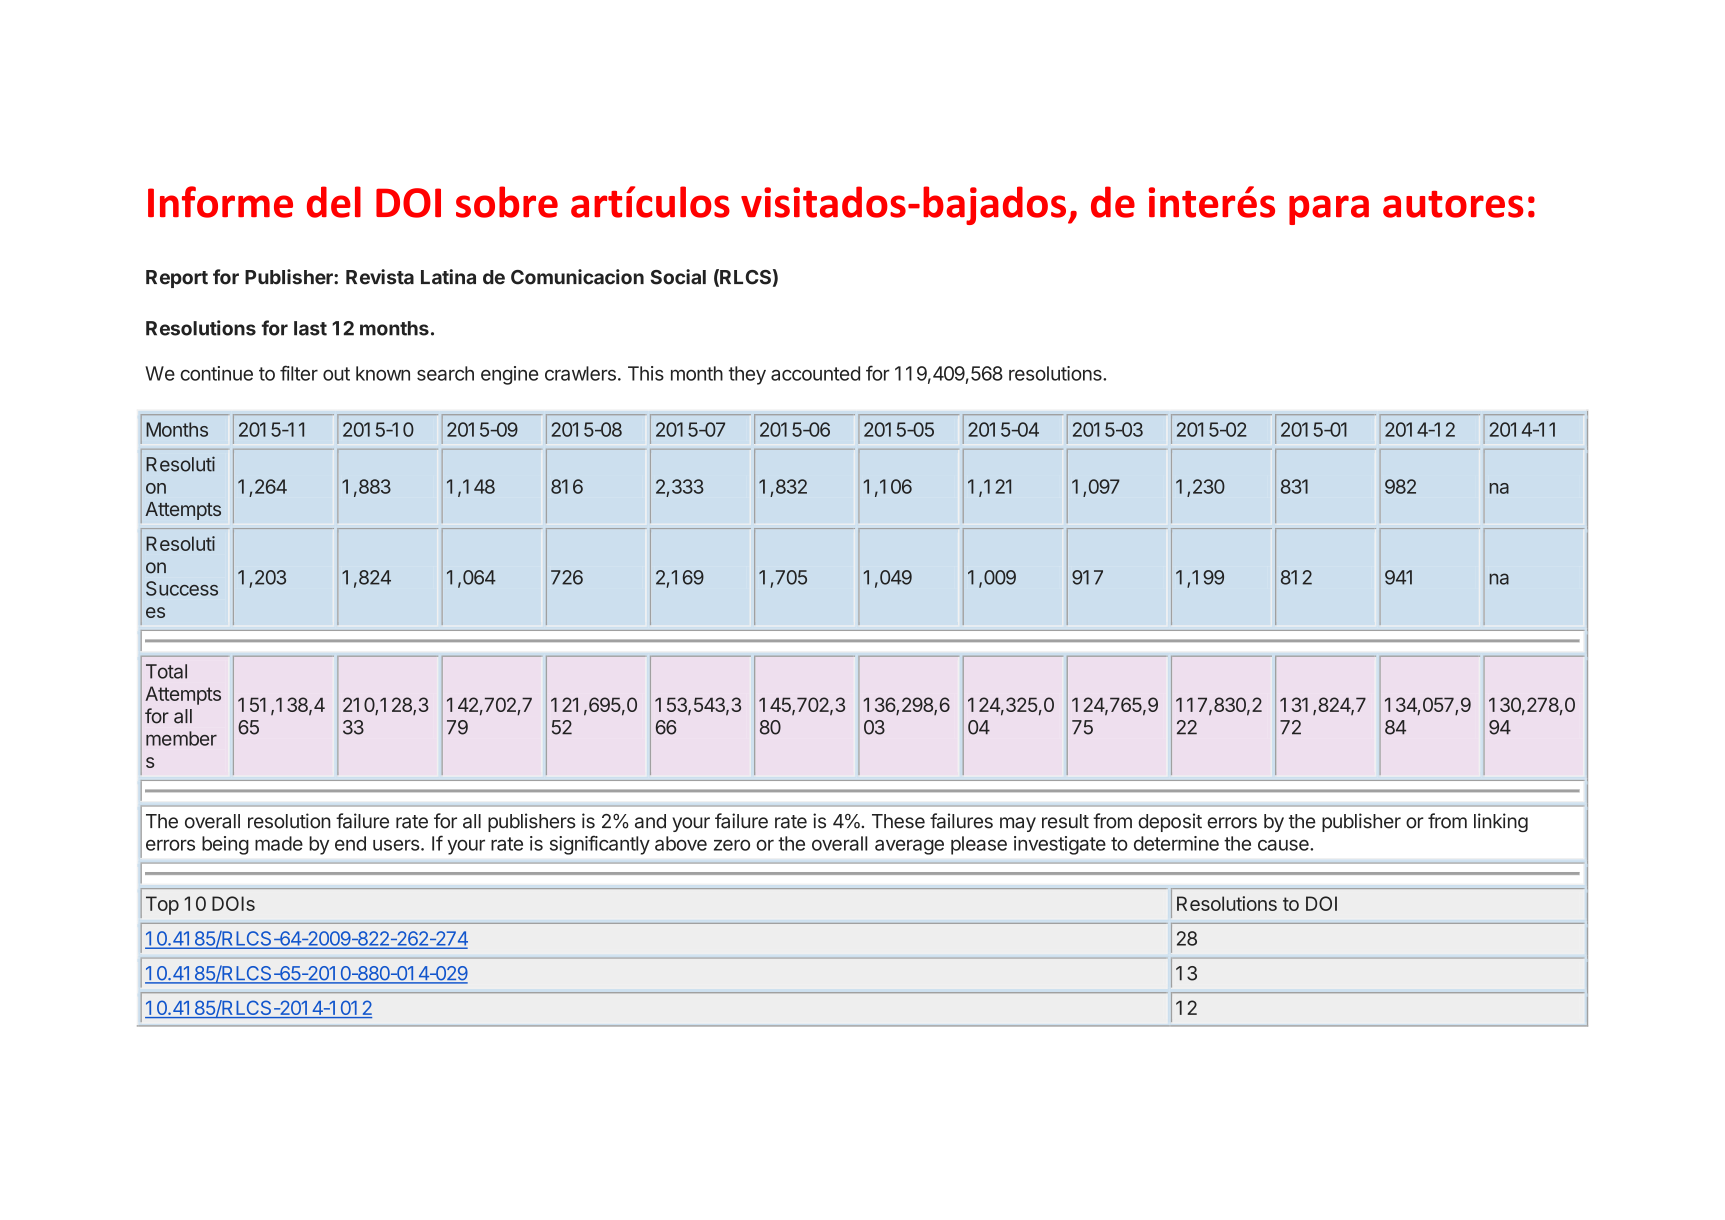  I want to click on accounted, so click(815, 373).
